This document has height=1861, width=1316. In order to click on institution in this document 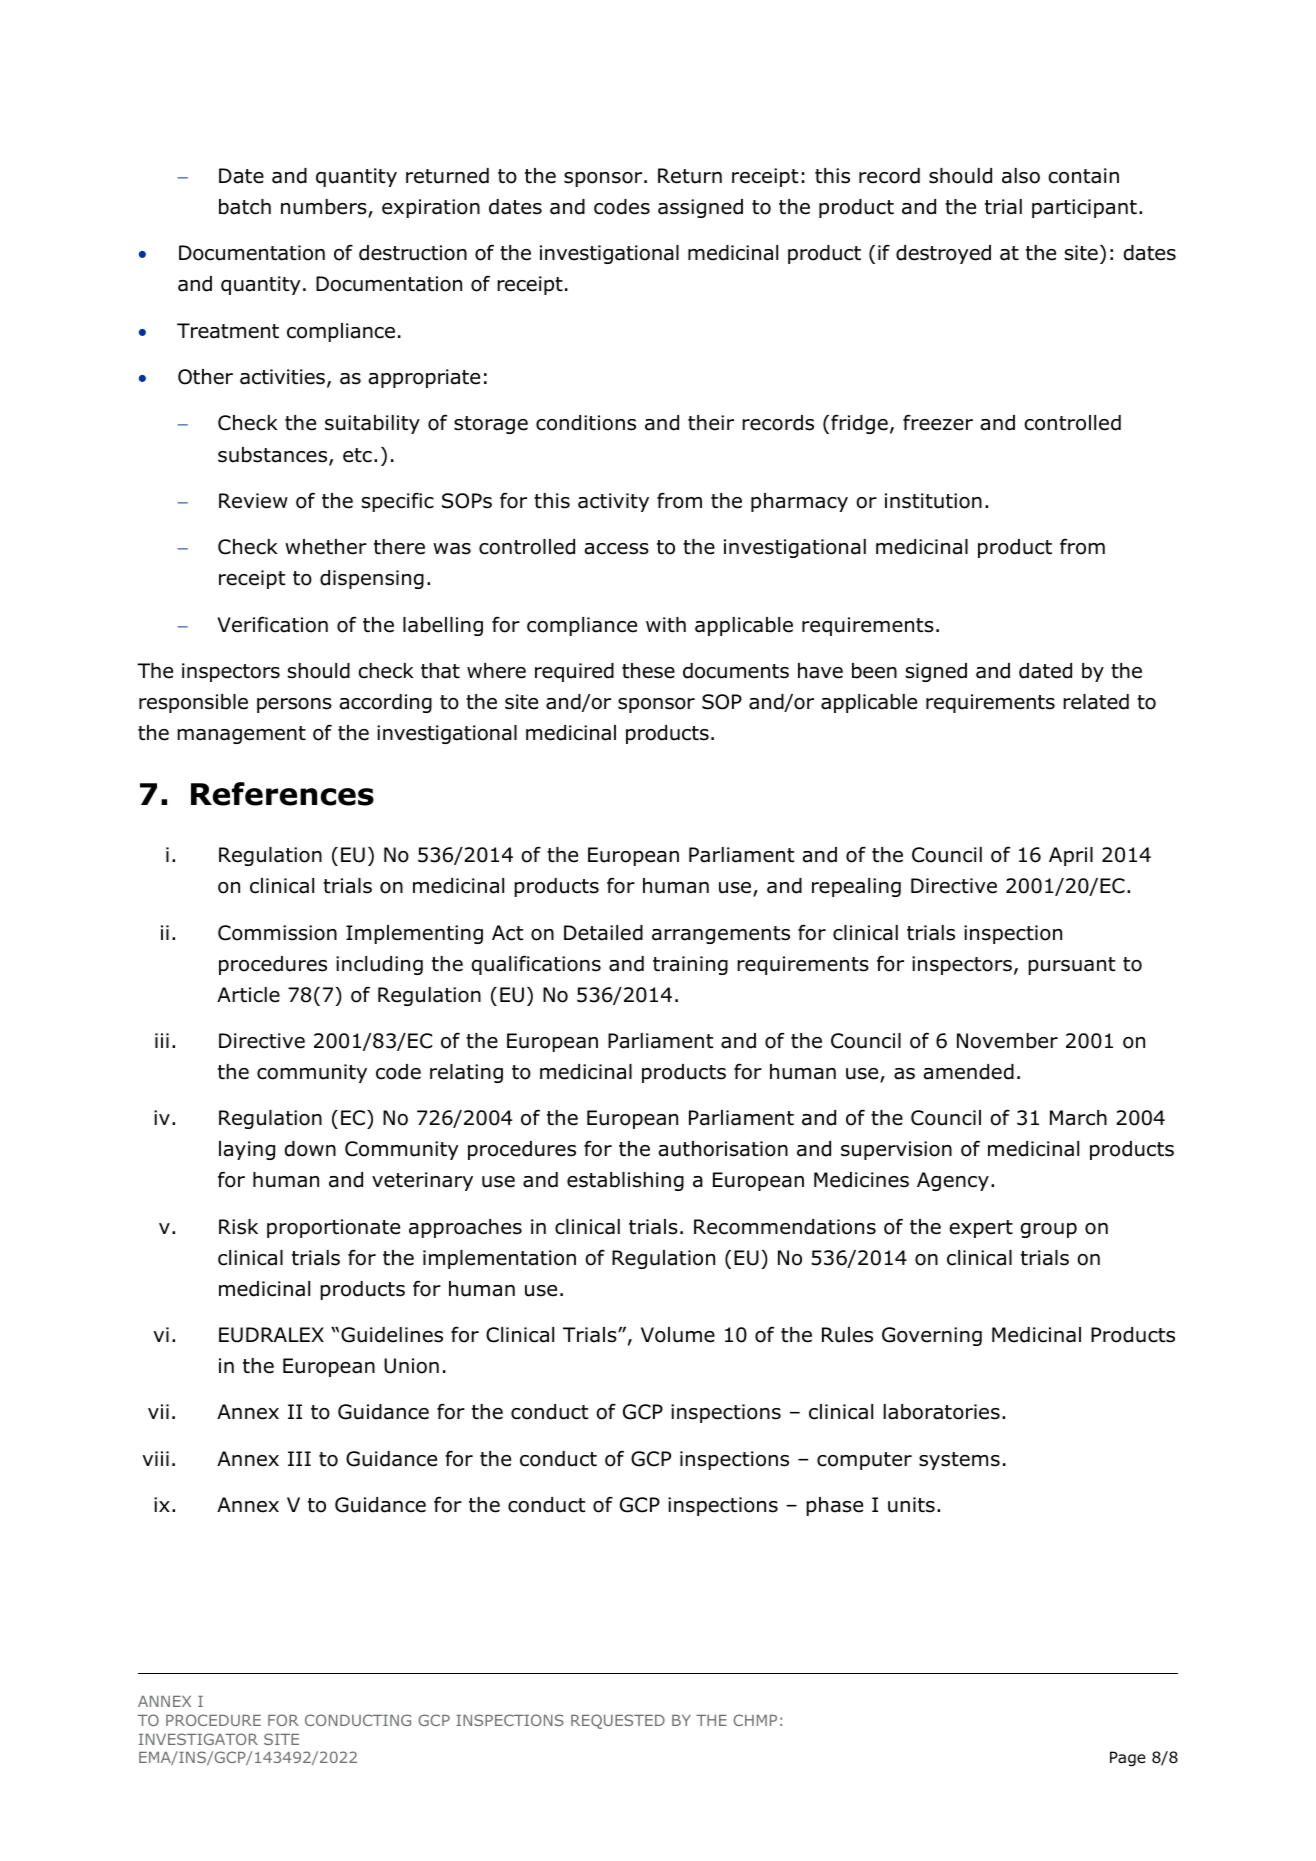, I will do `click(933, 501)`.
